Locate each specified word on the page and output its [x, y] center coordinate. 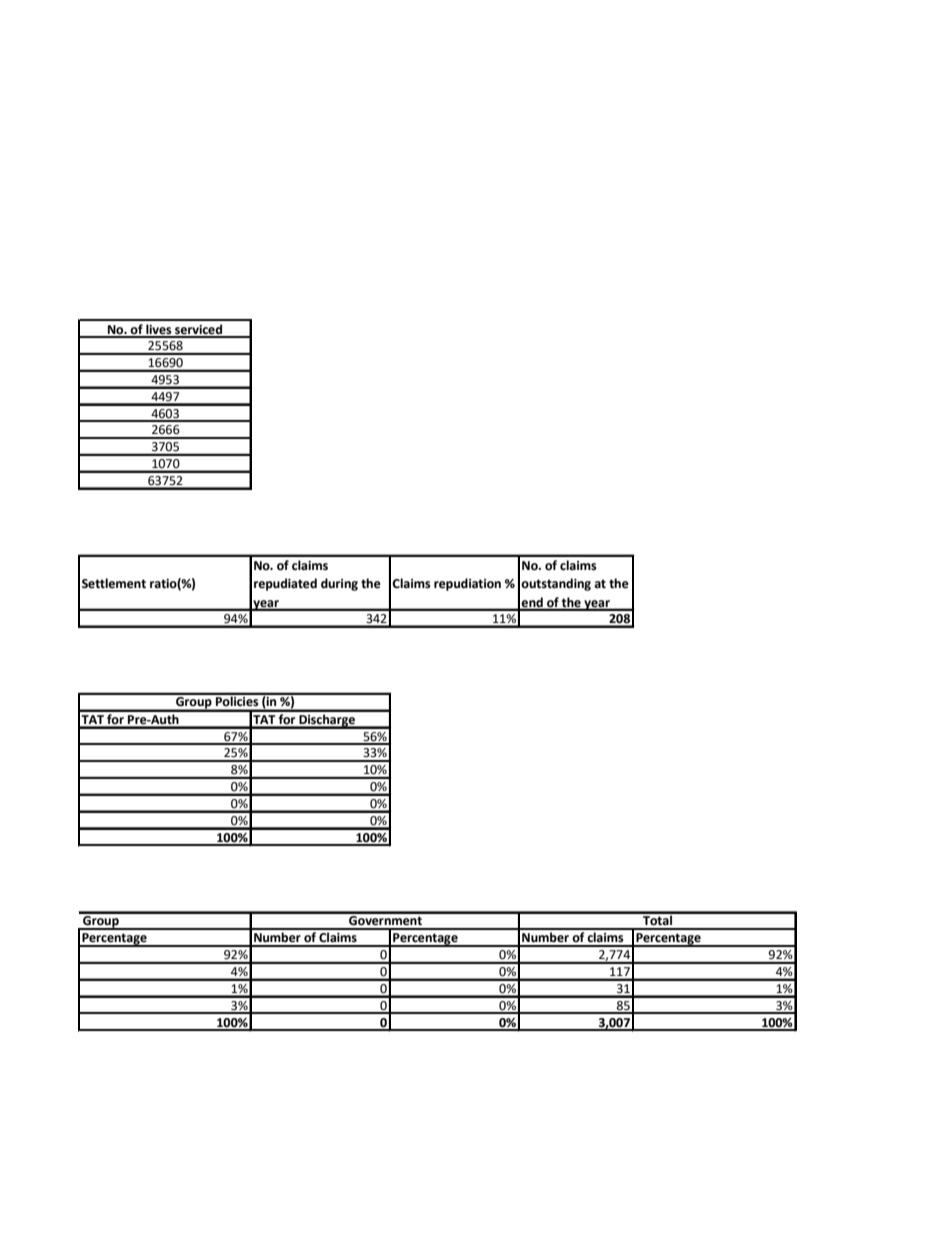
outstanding [556, 584]
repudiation [467, 584]
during [339, 584]
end [532, 603]
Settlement [114, 583]
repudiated [285, 584]
